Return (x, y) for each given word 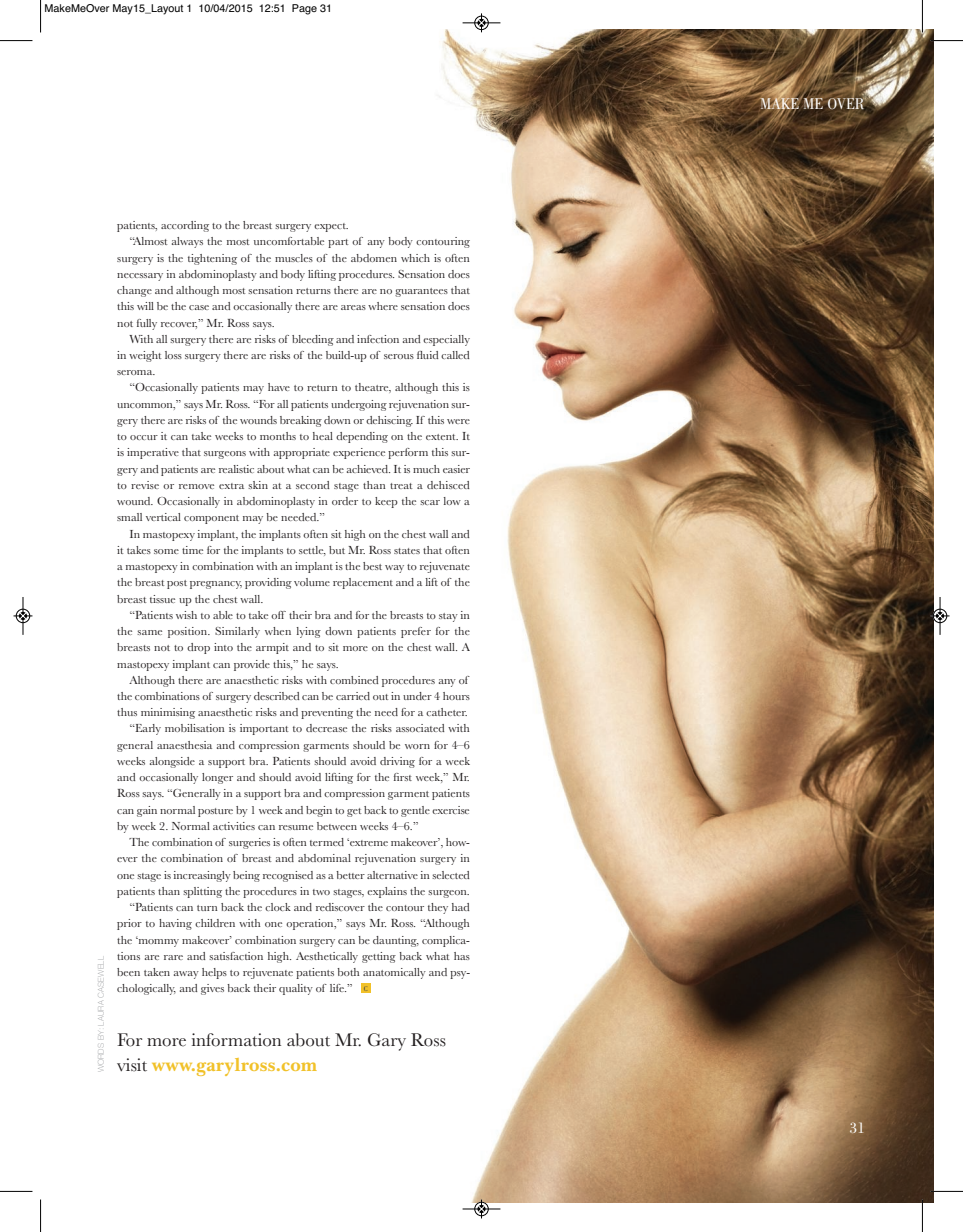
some (166, 551)
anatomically (394, 973)
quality (296, 989)
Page (304, 9)
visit (132, 1065)
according (185, 226)
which (415, 258)
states (407, 551)
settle (312, 551)
